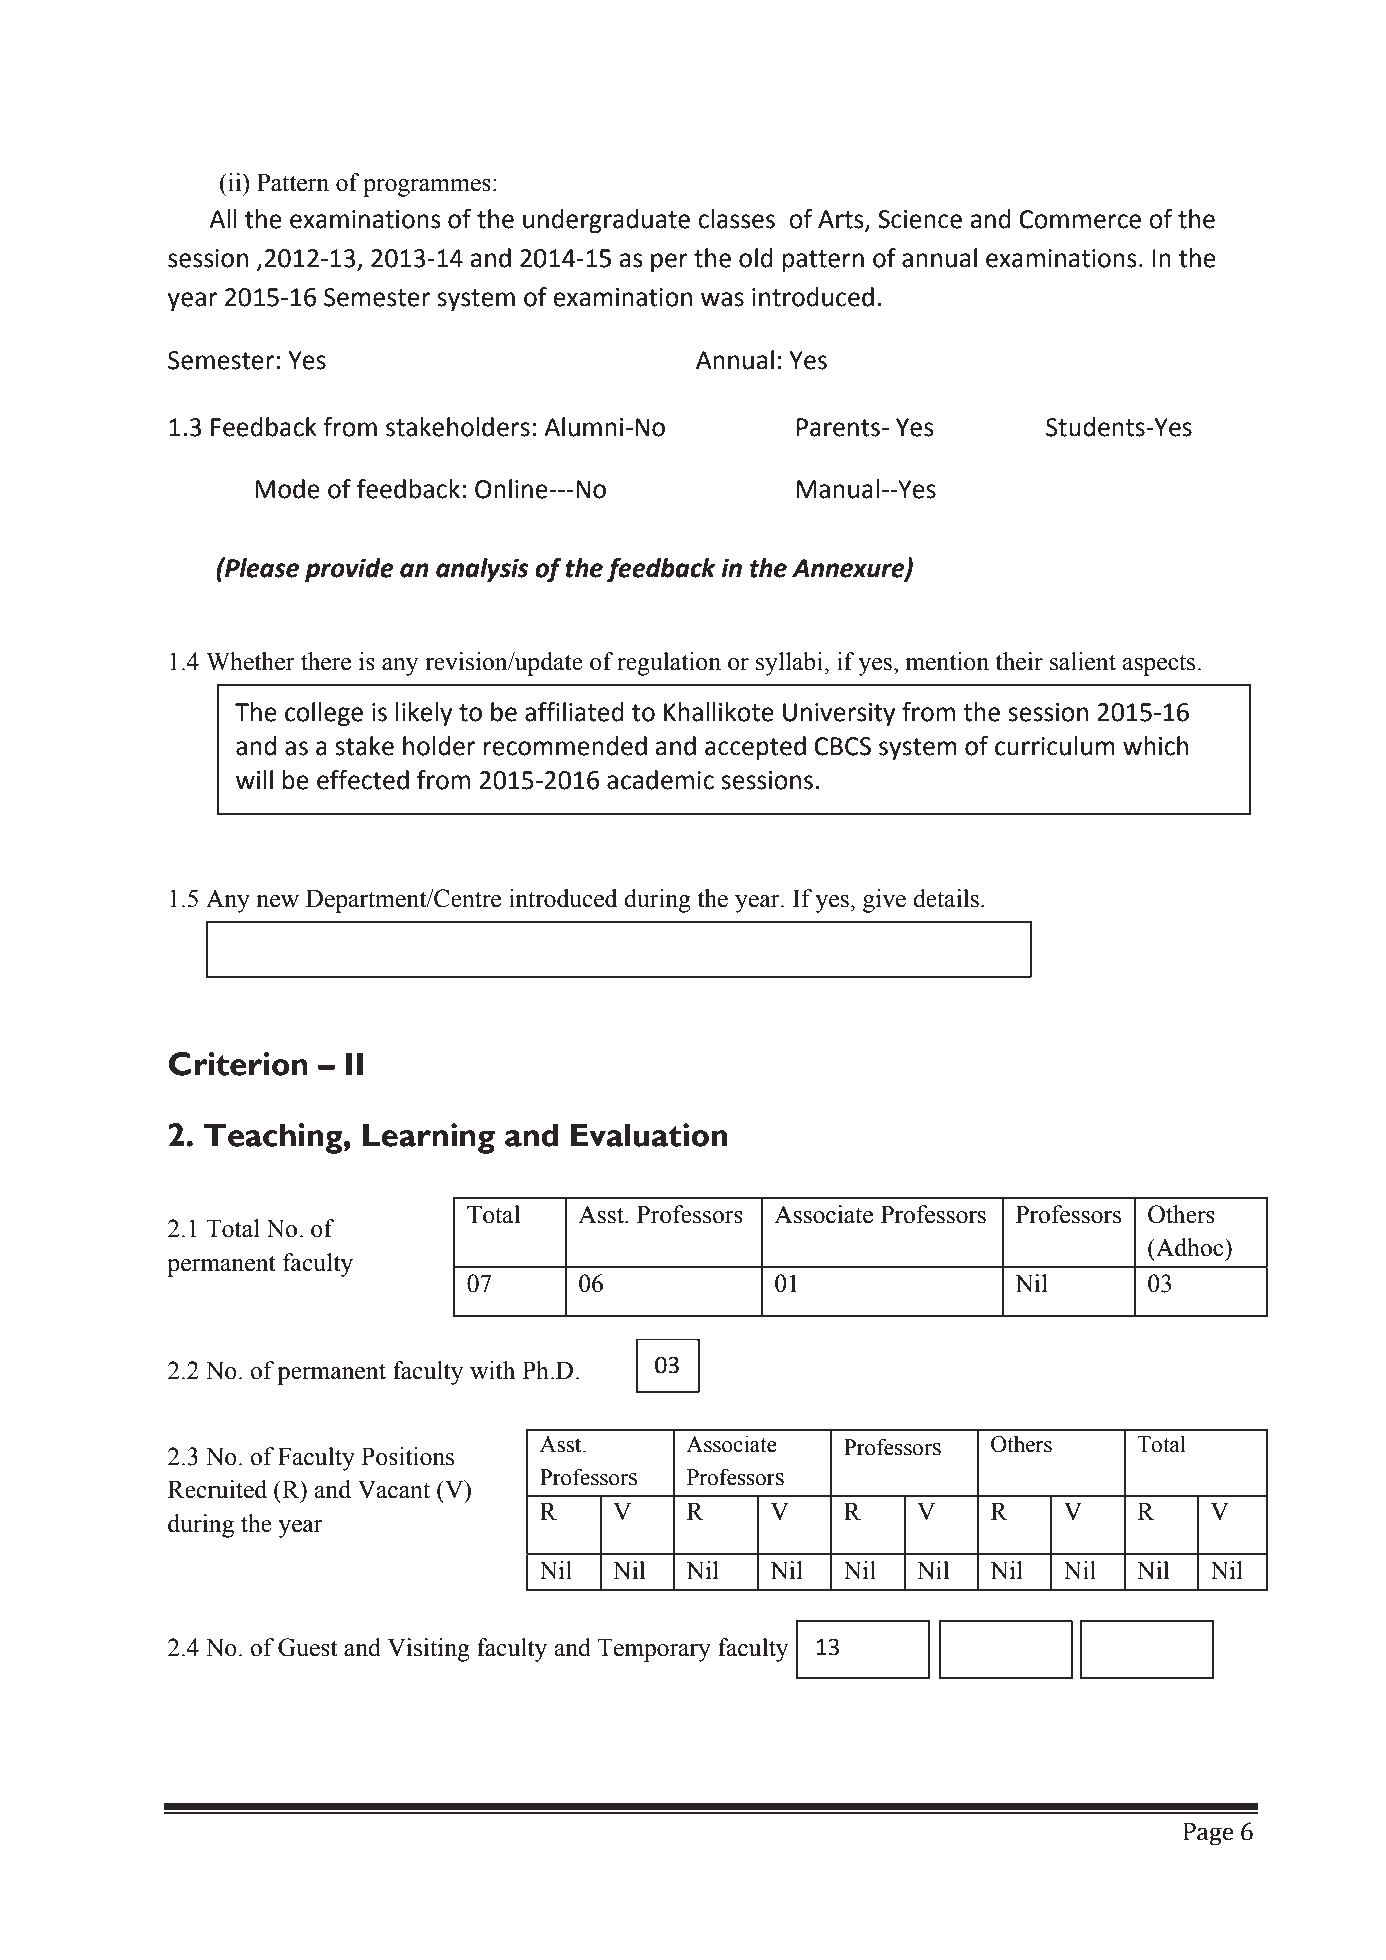 The image size is (1386, 1960). I want to click on Learning, so click(429, 1138).
